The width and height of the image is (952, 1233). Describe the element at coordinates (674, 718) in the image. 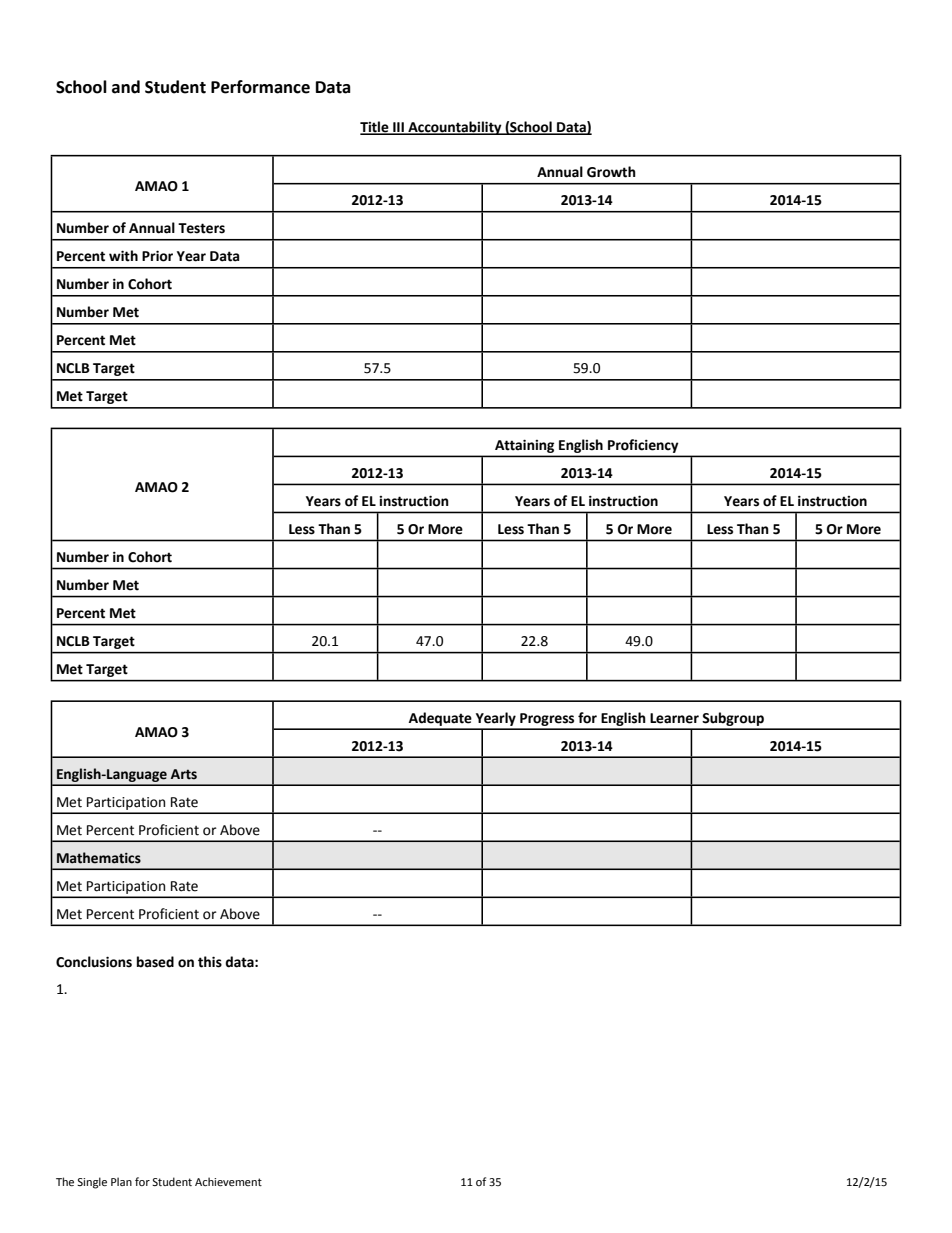

I see `Learner` at that location.
